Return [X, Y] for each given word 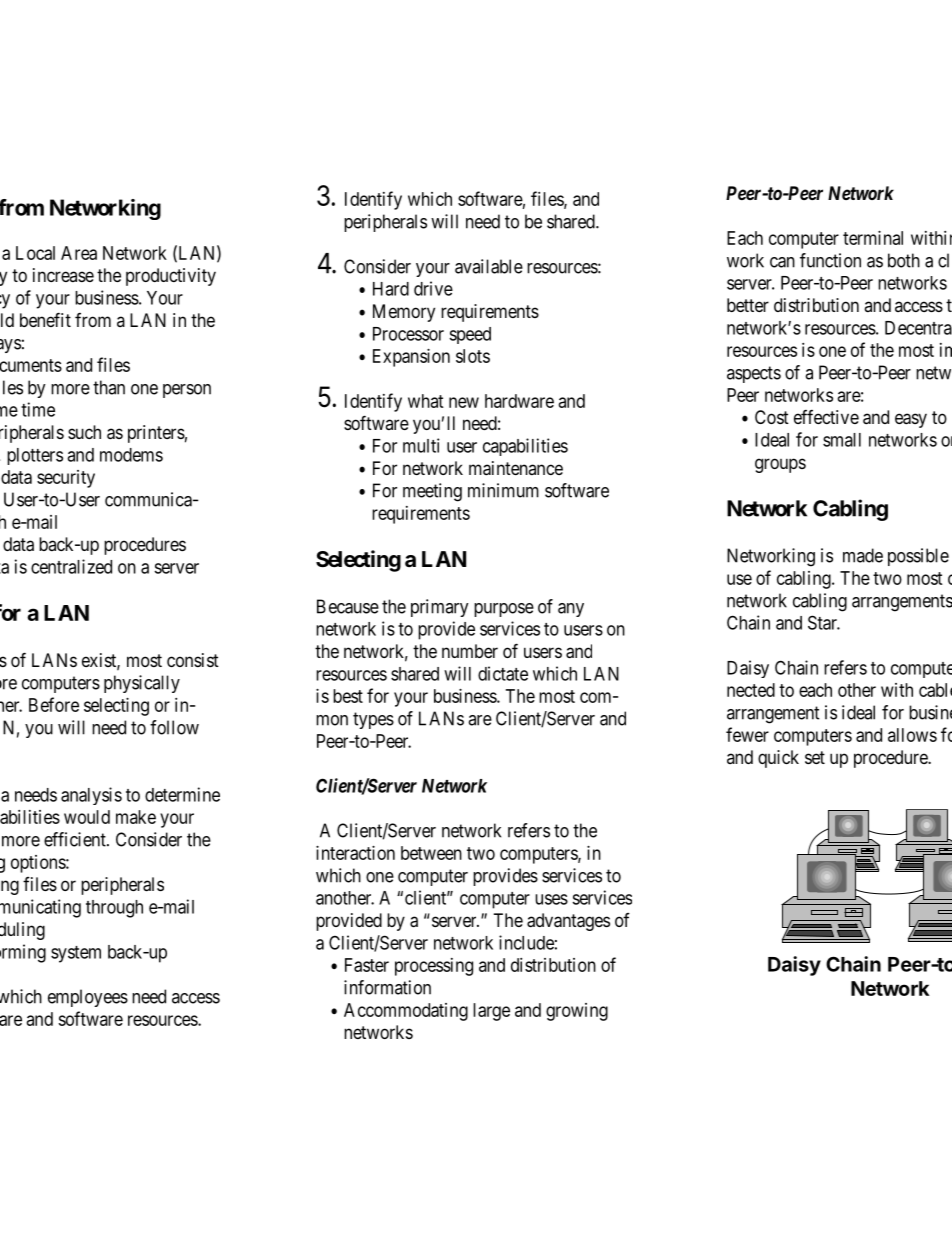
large [491, 1012]
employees [88, 998]
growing [577, 1012]
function [830, 260]
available [489, 266]
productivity [171, 277]
